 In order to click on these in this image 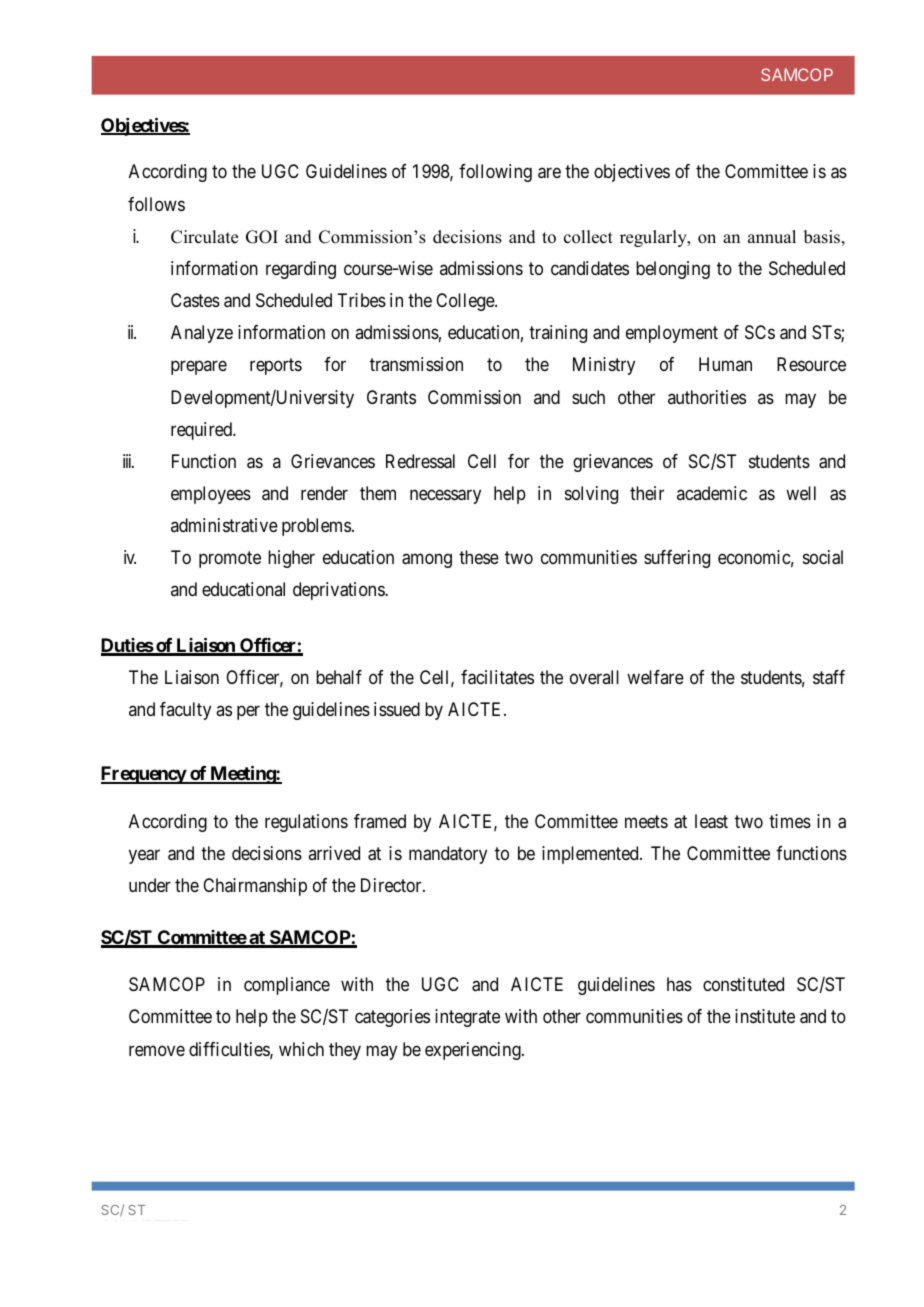, I will do `click(479, 557)`.
